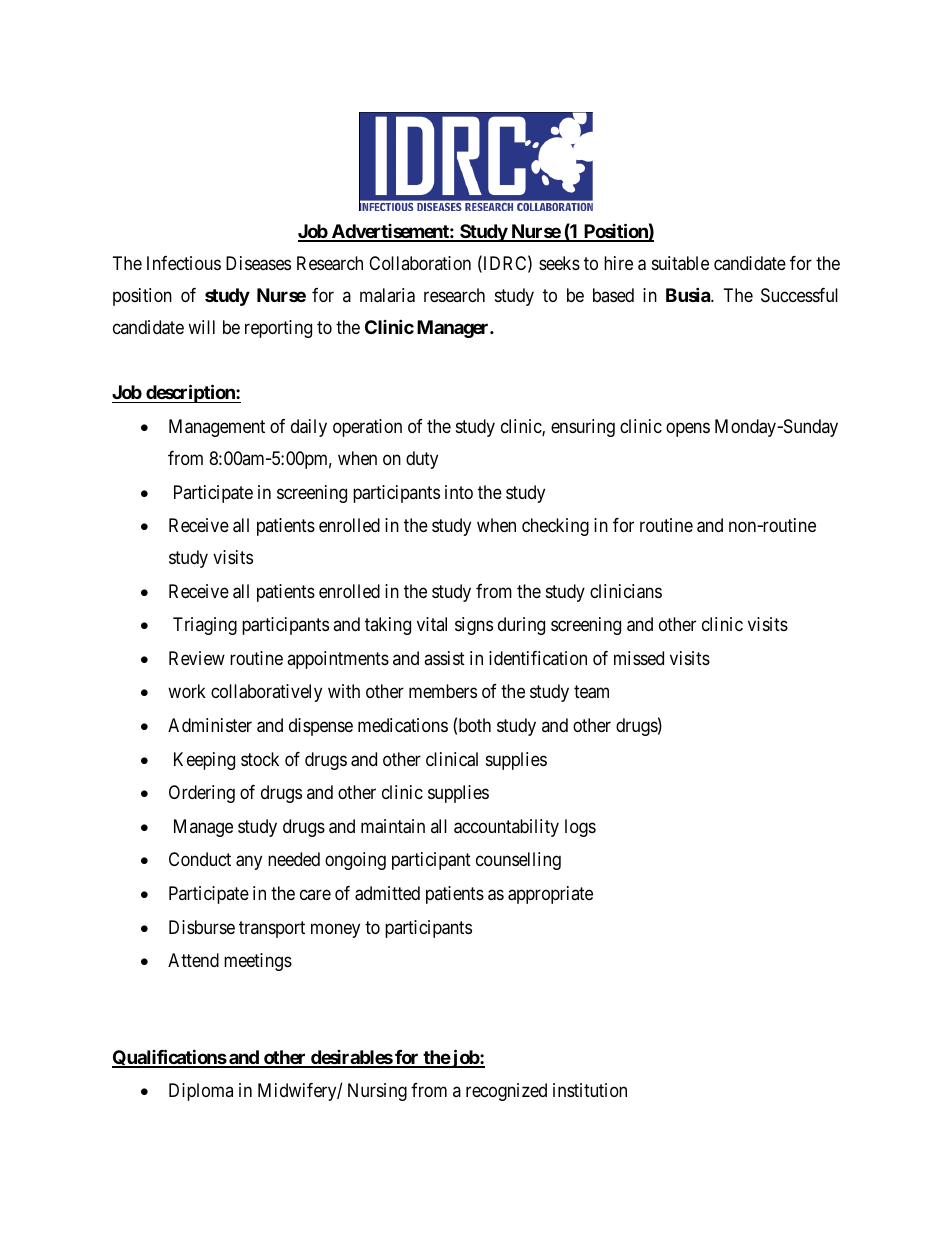  What do you see at coordinates (639, 658) in the screenshot?
I see `missed` at bounding box center [639, 658].
